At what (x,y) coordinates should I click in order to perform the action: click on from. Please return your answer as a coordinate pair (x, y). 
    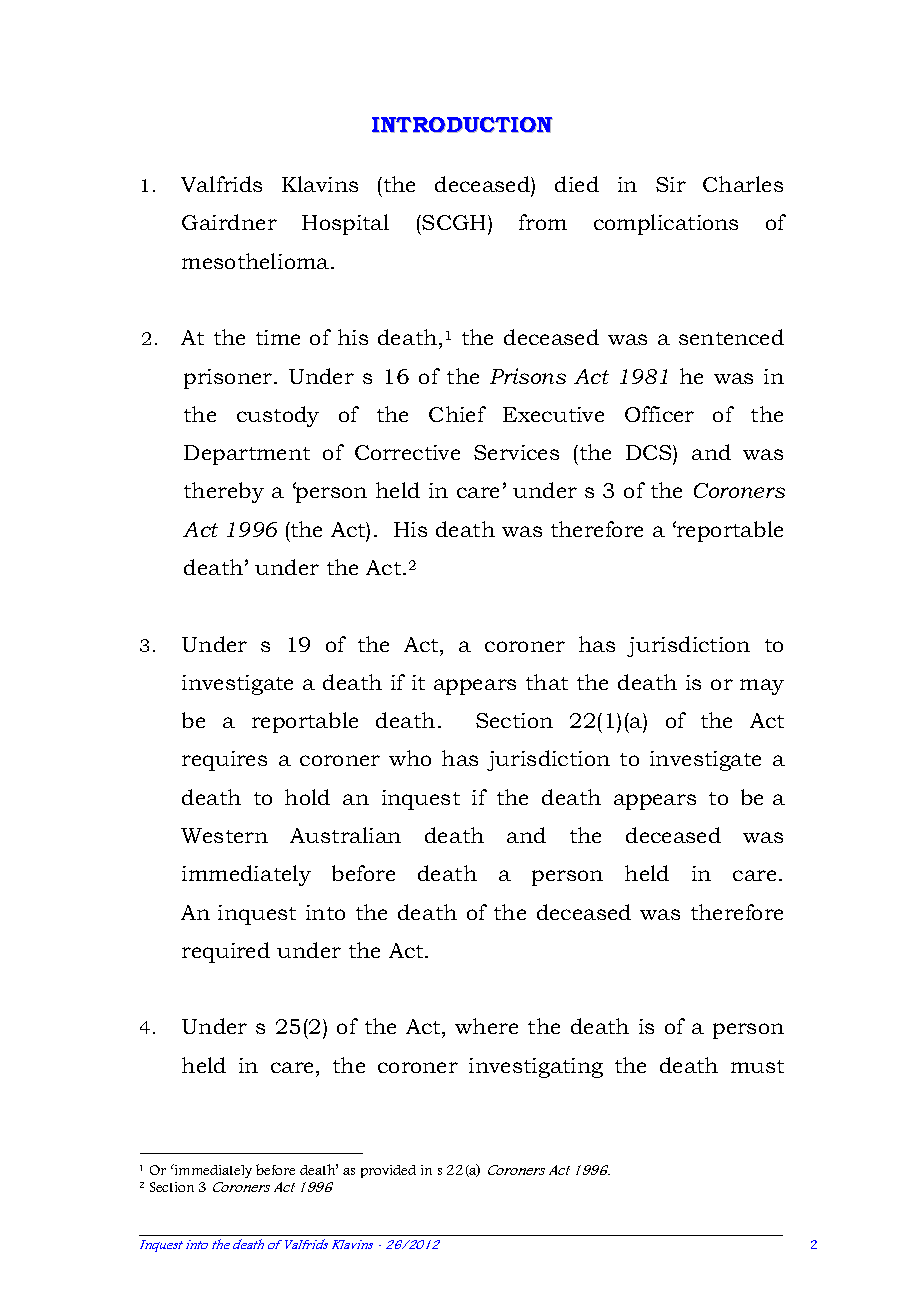
    Looking at the image, I should click on (543, 222).
